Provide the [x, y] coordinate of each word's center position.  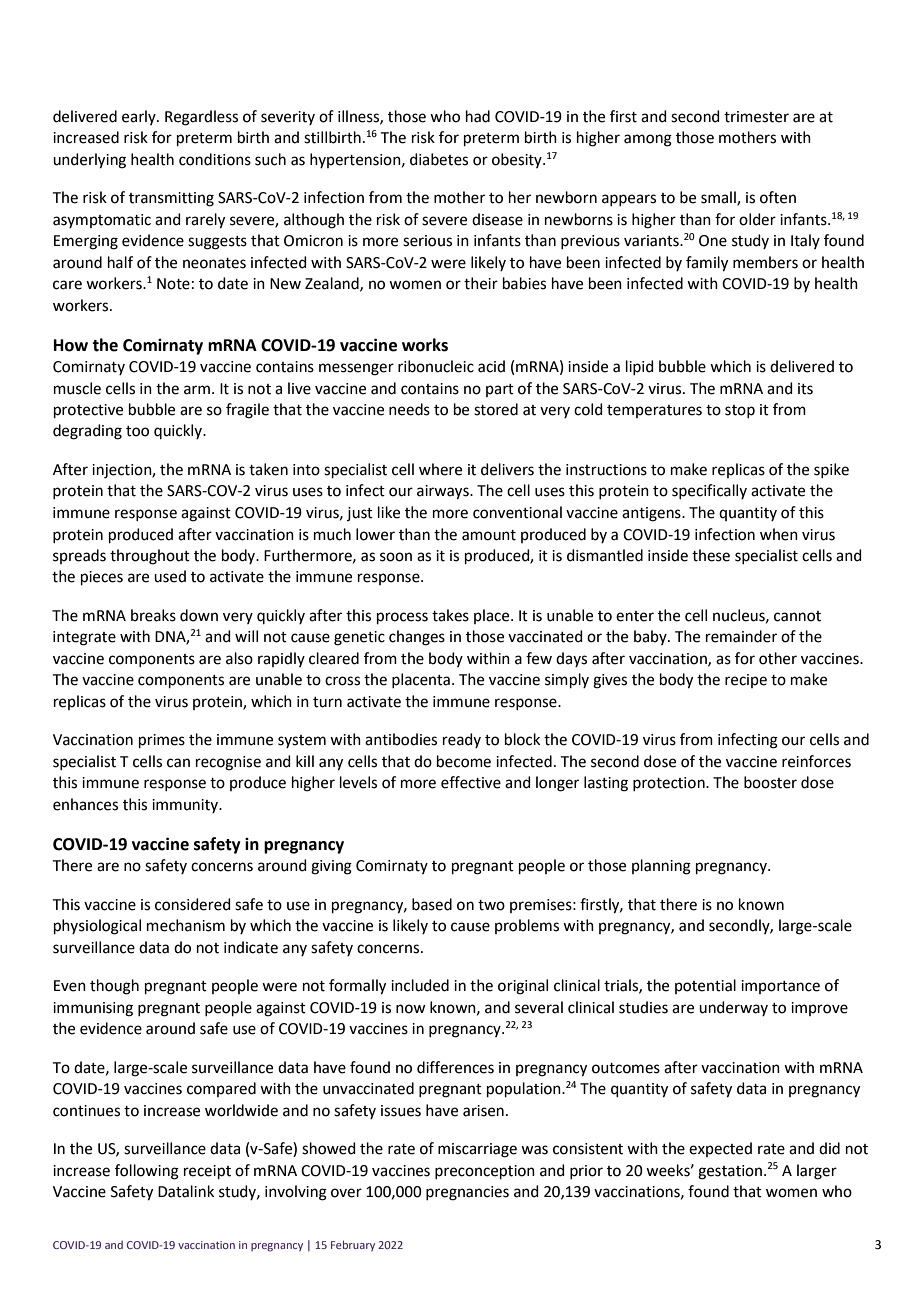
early [140, 117]
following [147, 1172]
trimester [756, 117]
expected [720, 1149]
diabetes [439, 159]
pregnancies [467, 1193]
